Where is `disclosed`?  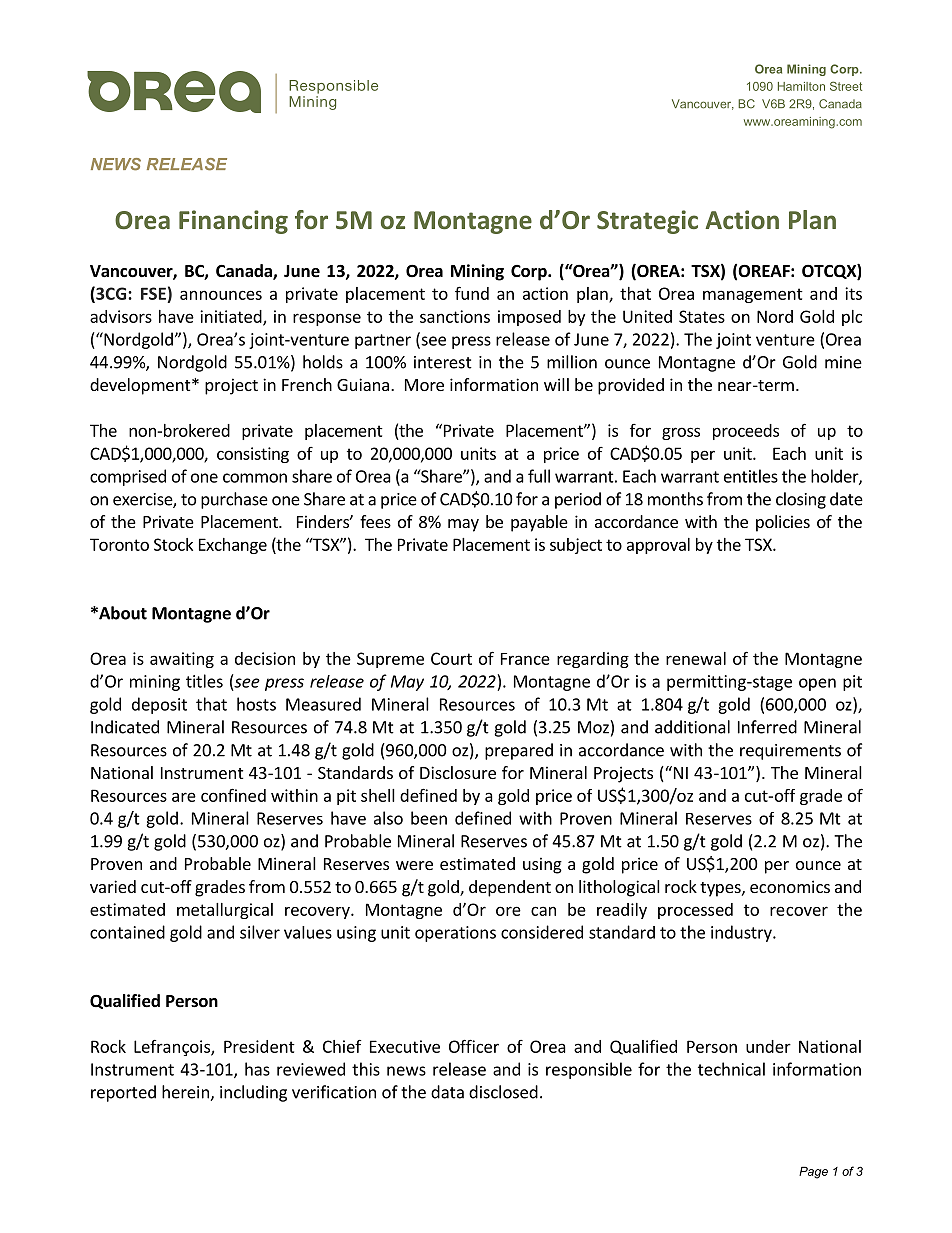 disclosed is located at coordinates (503, 1092).
